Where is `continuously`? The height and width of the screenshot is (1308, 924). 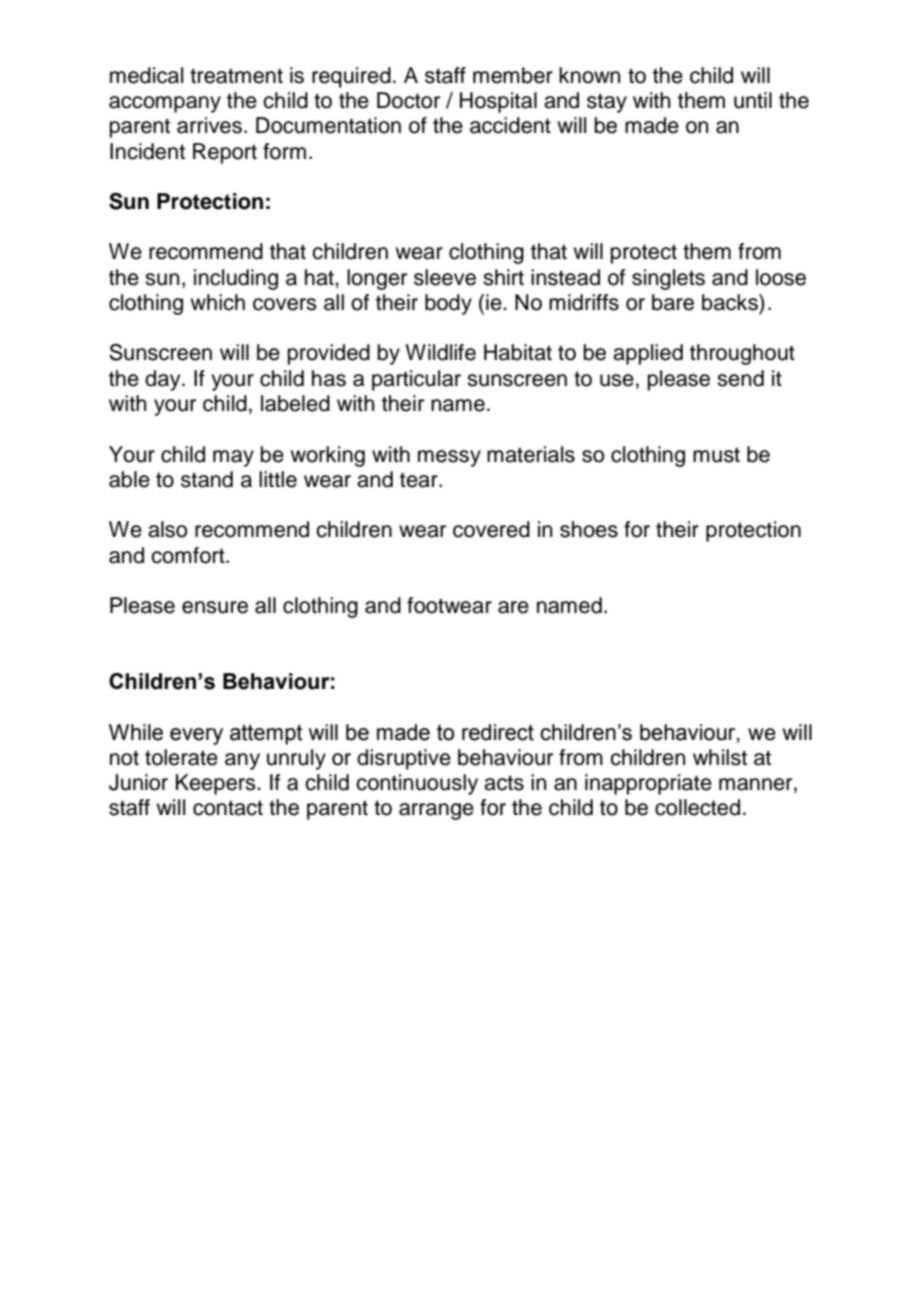 continuously is located at coordinates (417, 784).
